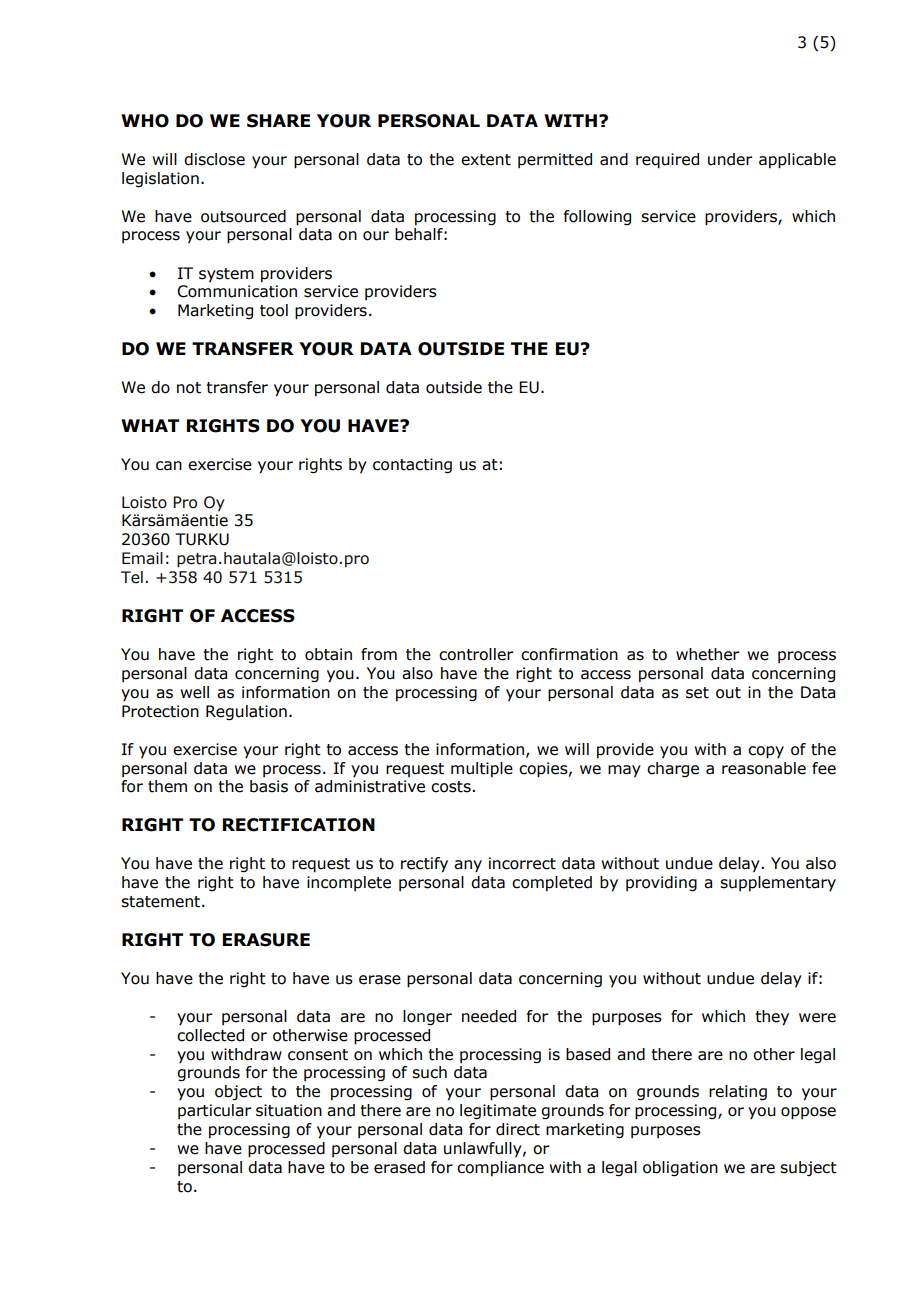 This document has height=1308, width=924. What do you see at coordinates (214, 159) in the document?
I see `disclose` at bounding box center [214, 159].
